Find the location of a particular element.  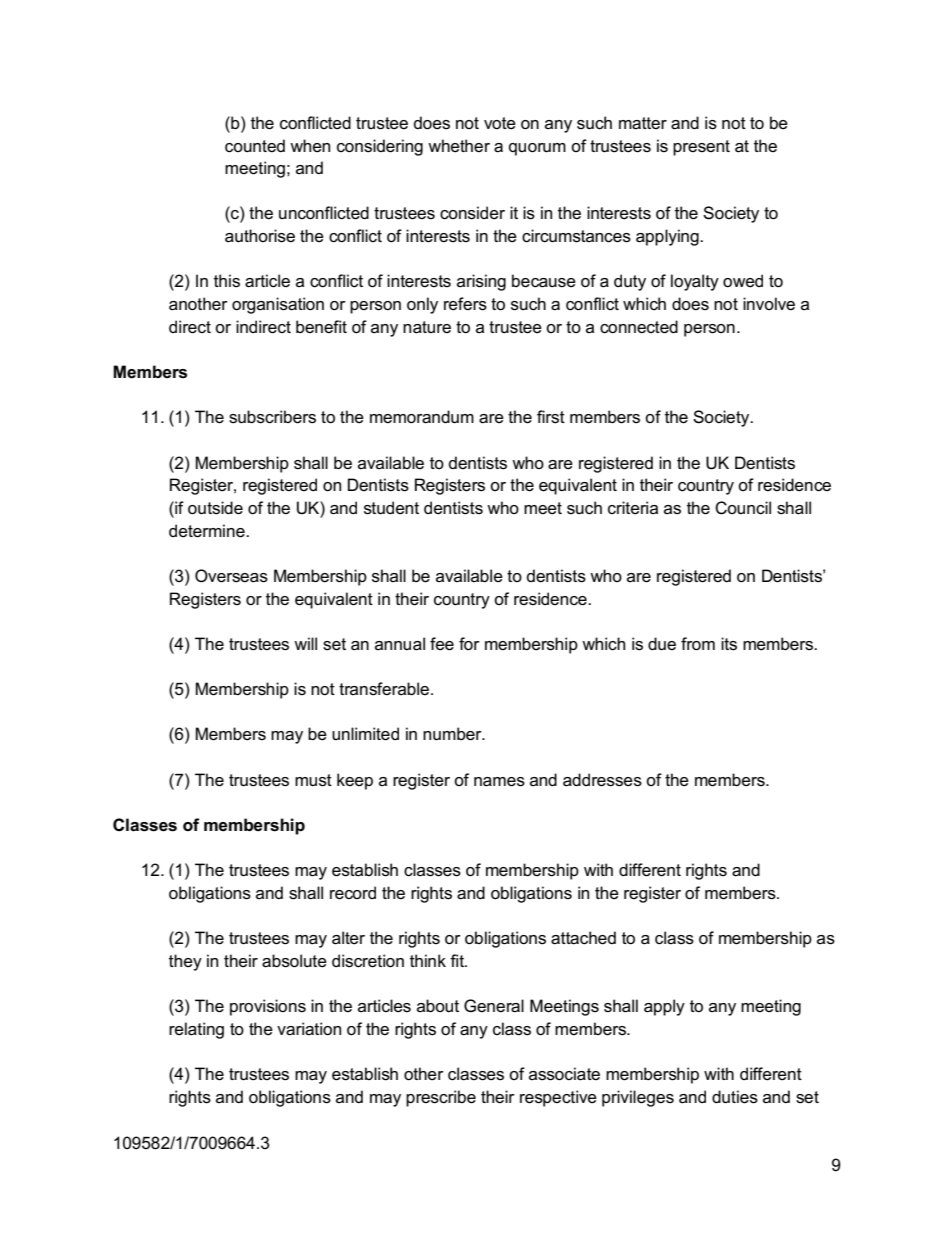

variation is located at coordinates (309, 1029).
